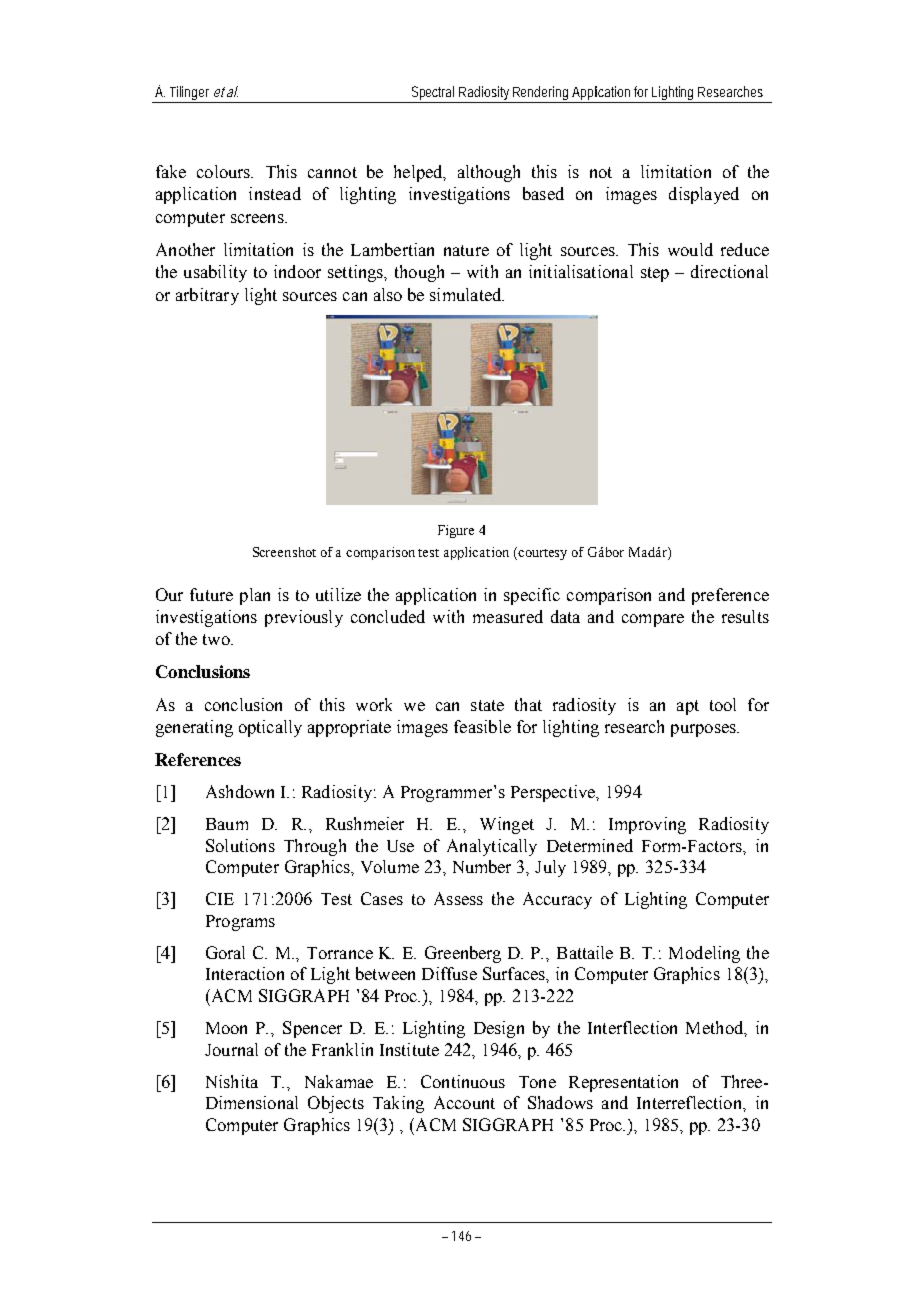 The image size is (924, 1314). Describe the element at coordinates (704, 195) in the document. I see `displayed` at that location.
